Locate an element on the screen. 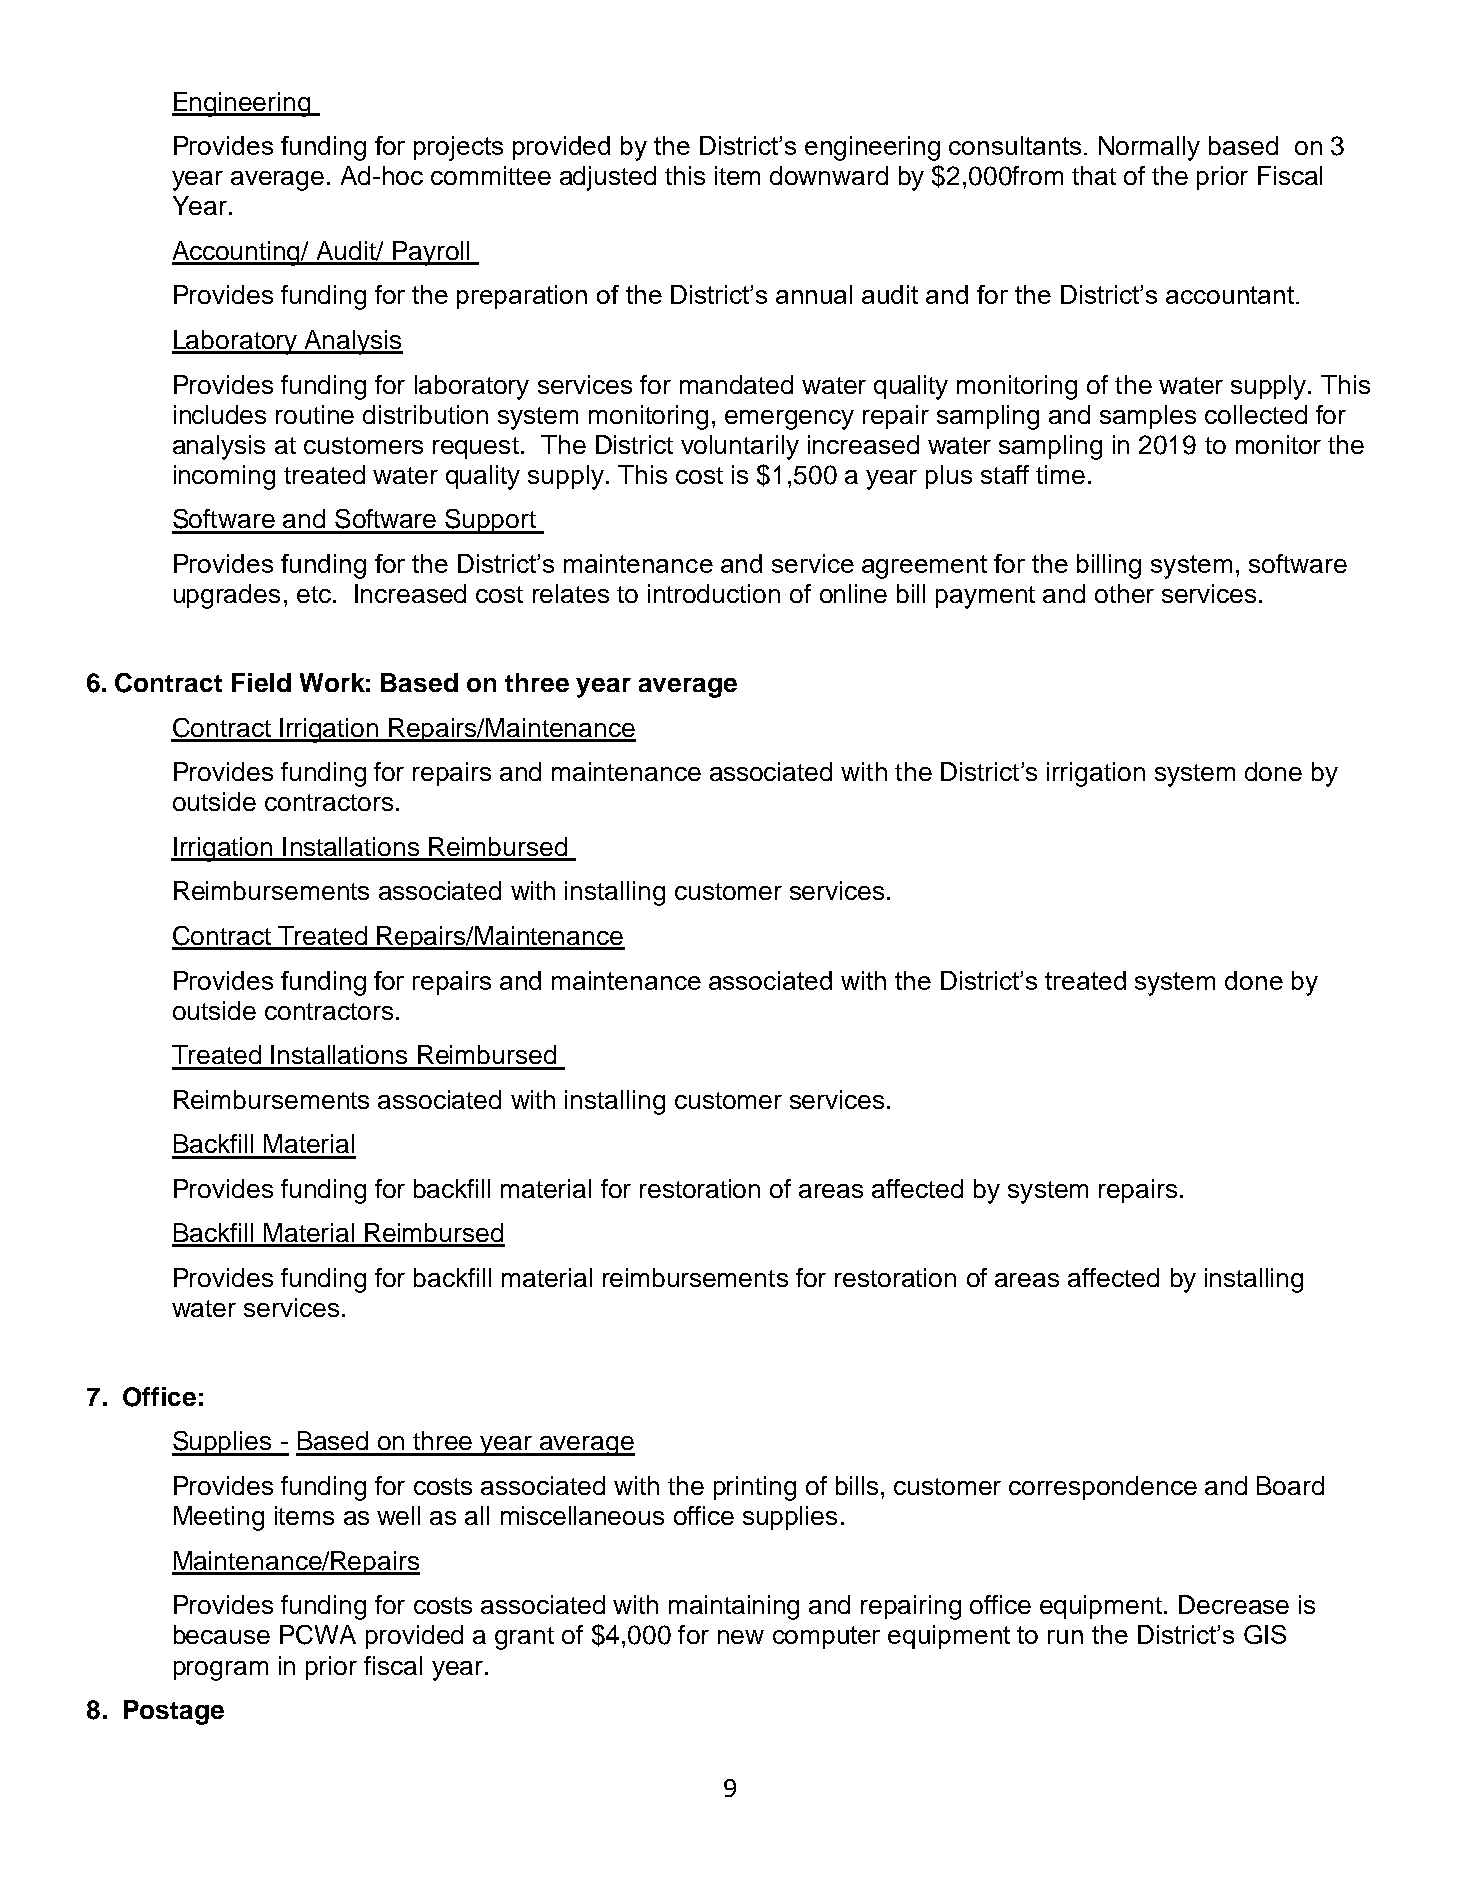  payment is located at coordinates (985, 597).
